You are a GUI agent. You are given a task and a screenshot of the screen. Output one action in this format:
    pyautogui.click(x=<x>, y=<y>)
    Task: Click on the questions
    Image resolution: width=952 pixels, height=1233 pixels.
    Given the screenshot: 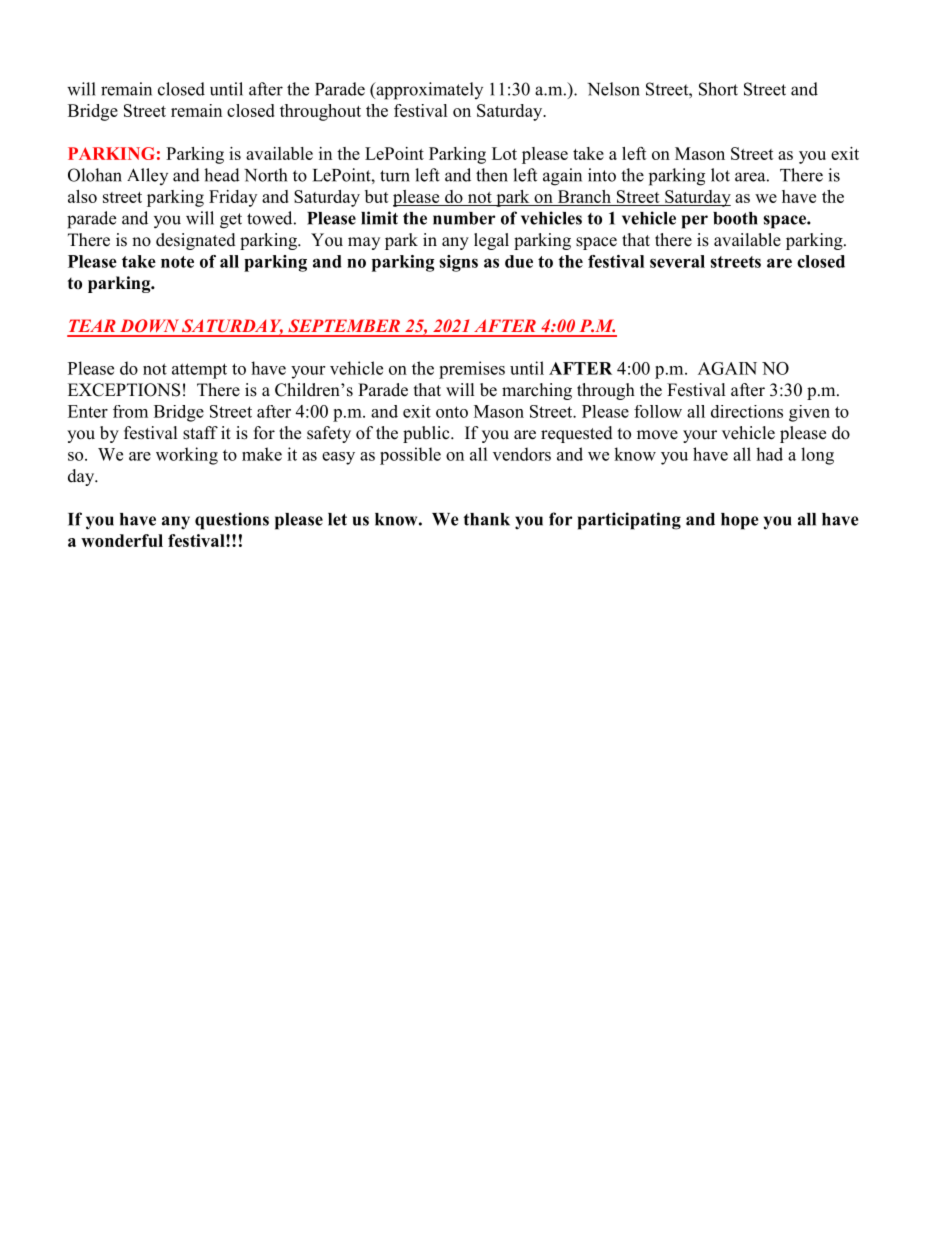 What is the action you would take?
    pyautogui.click(x=232, y=521)
